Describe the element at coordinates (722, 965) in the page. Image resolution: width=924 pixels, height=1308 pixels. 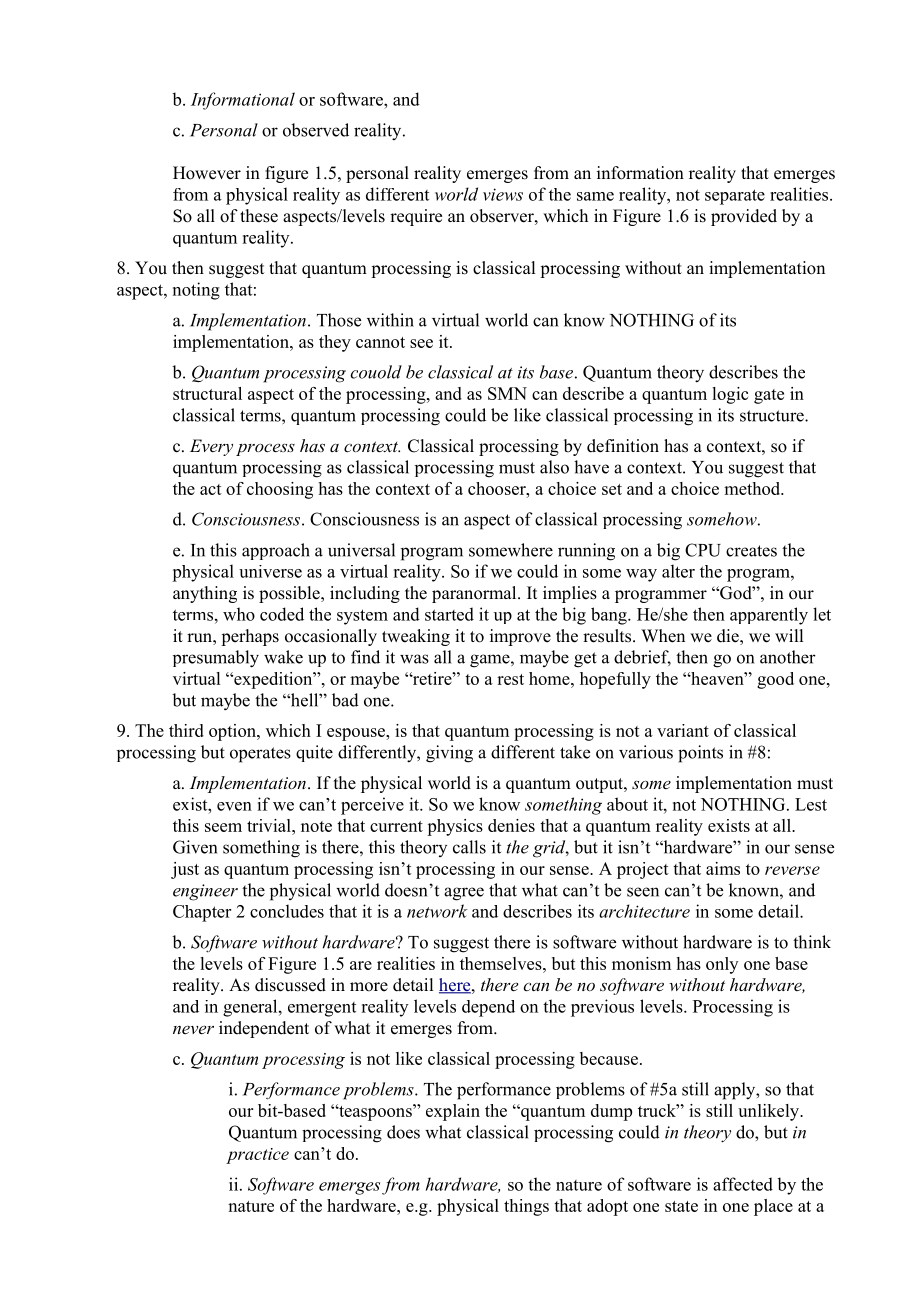
I see `only` at that location.
